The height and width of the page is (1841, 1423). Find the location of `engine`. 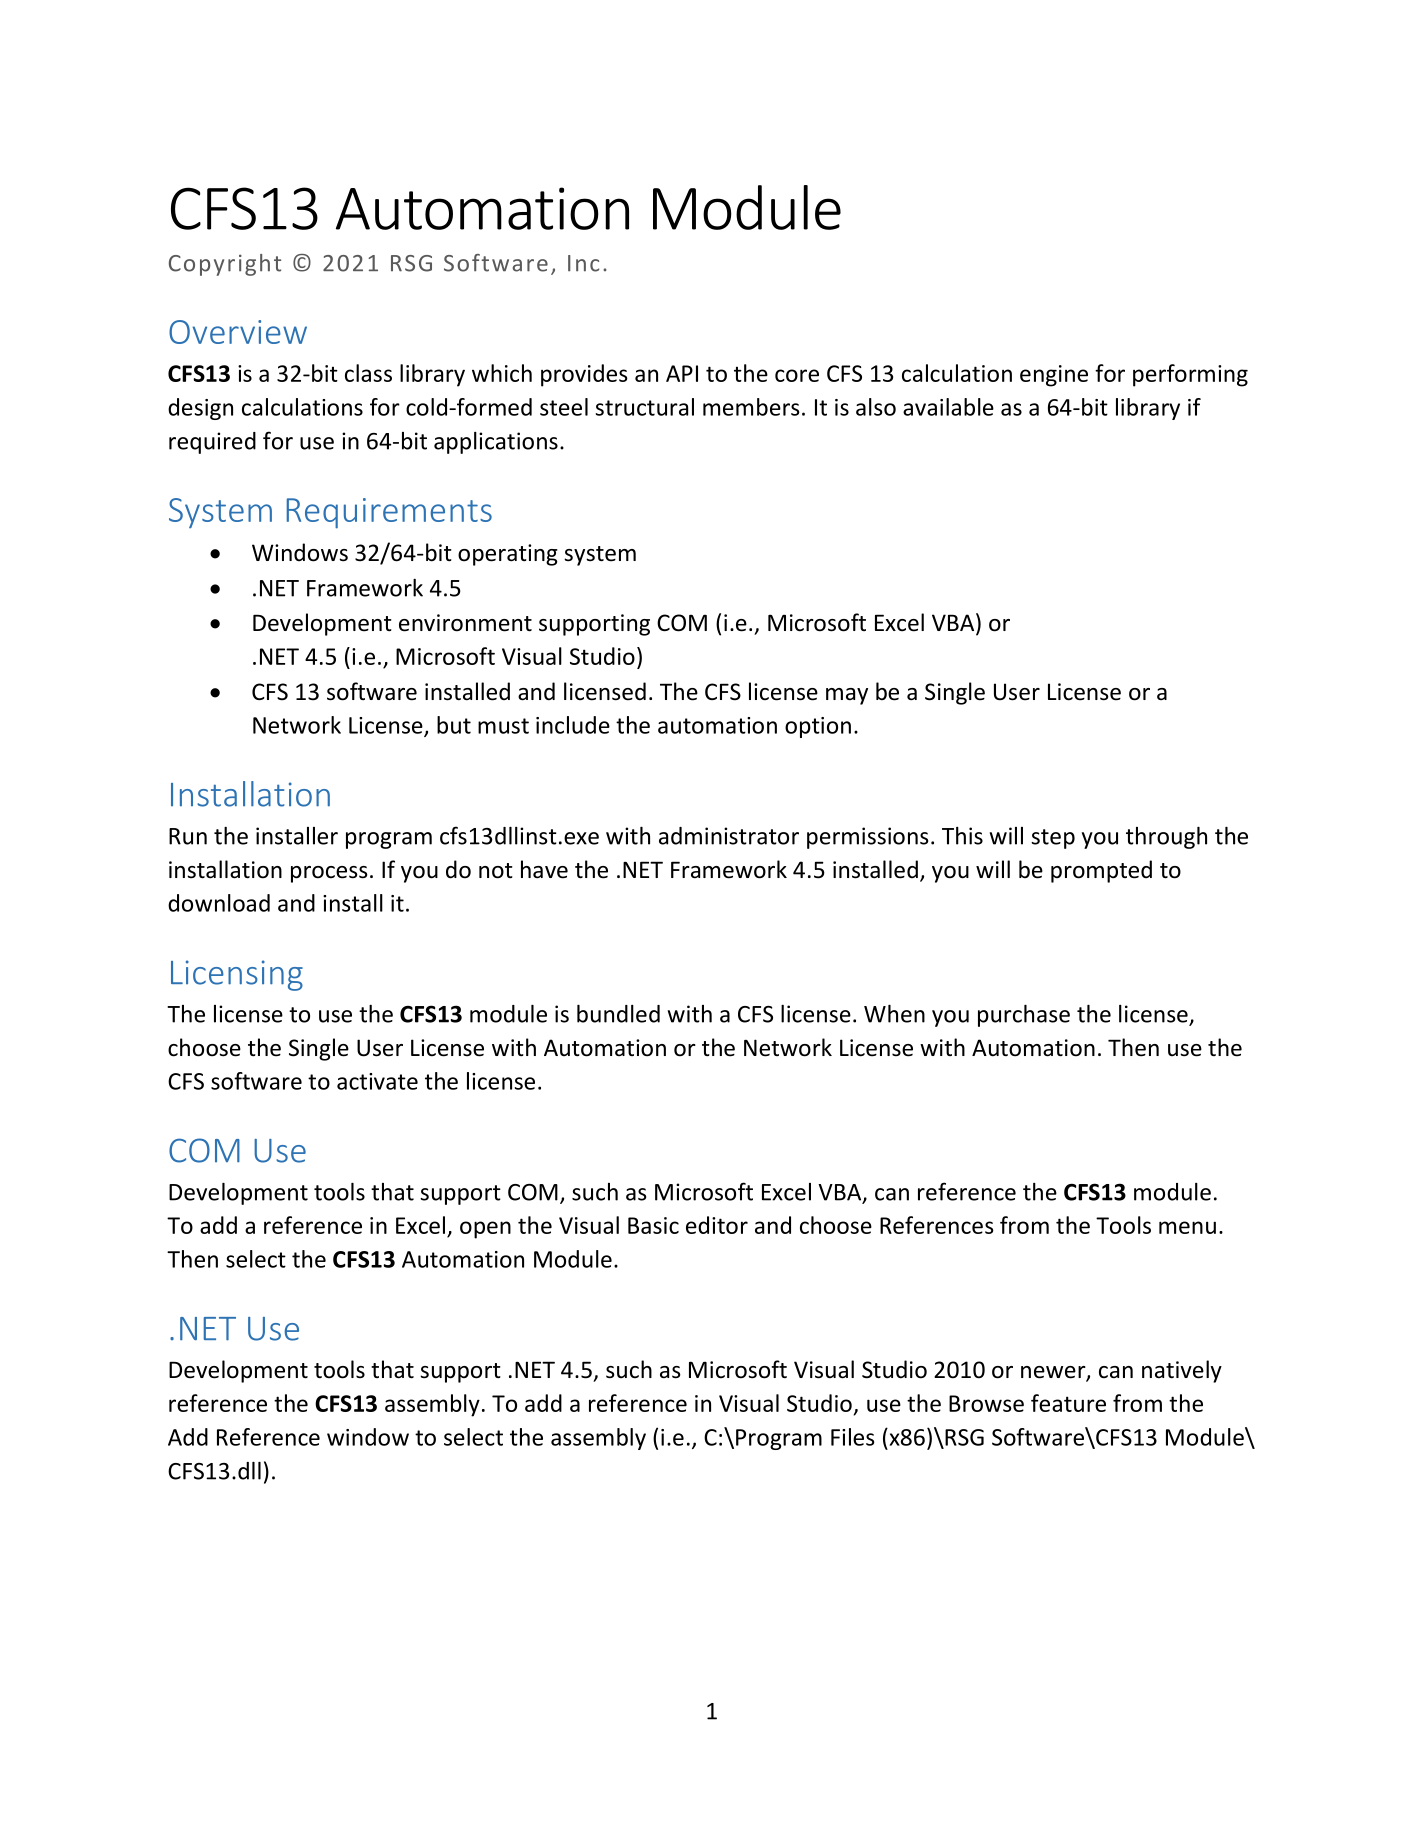

engine is located at coordinates (1054, 376).
